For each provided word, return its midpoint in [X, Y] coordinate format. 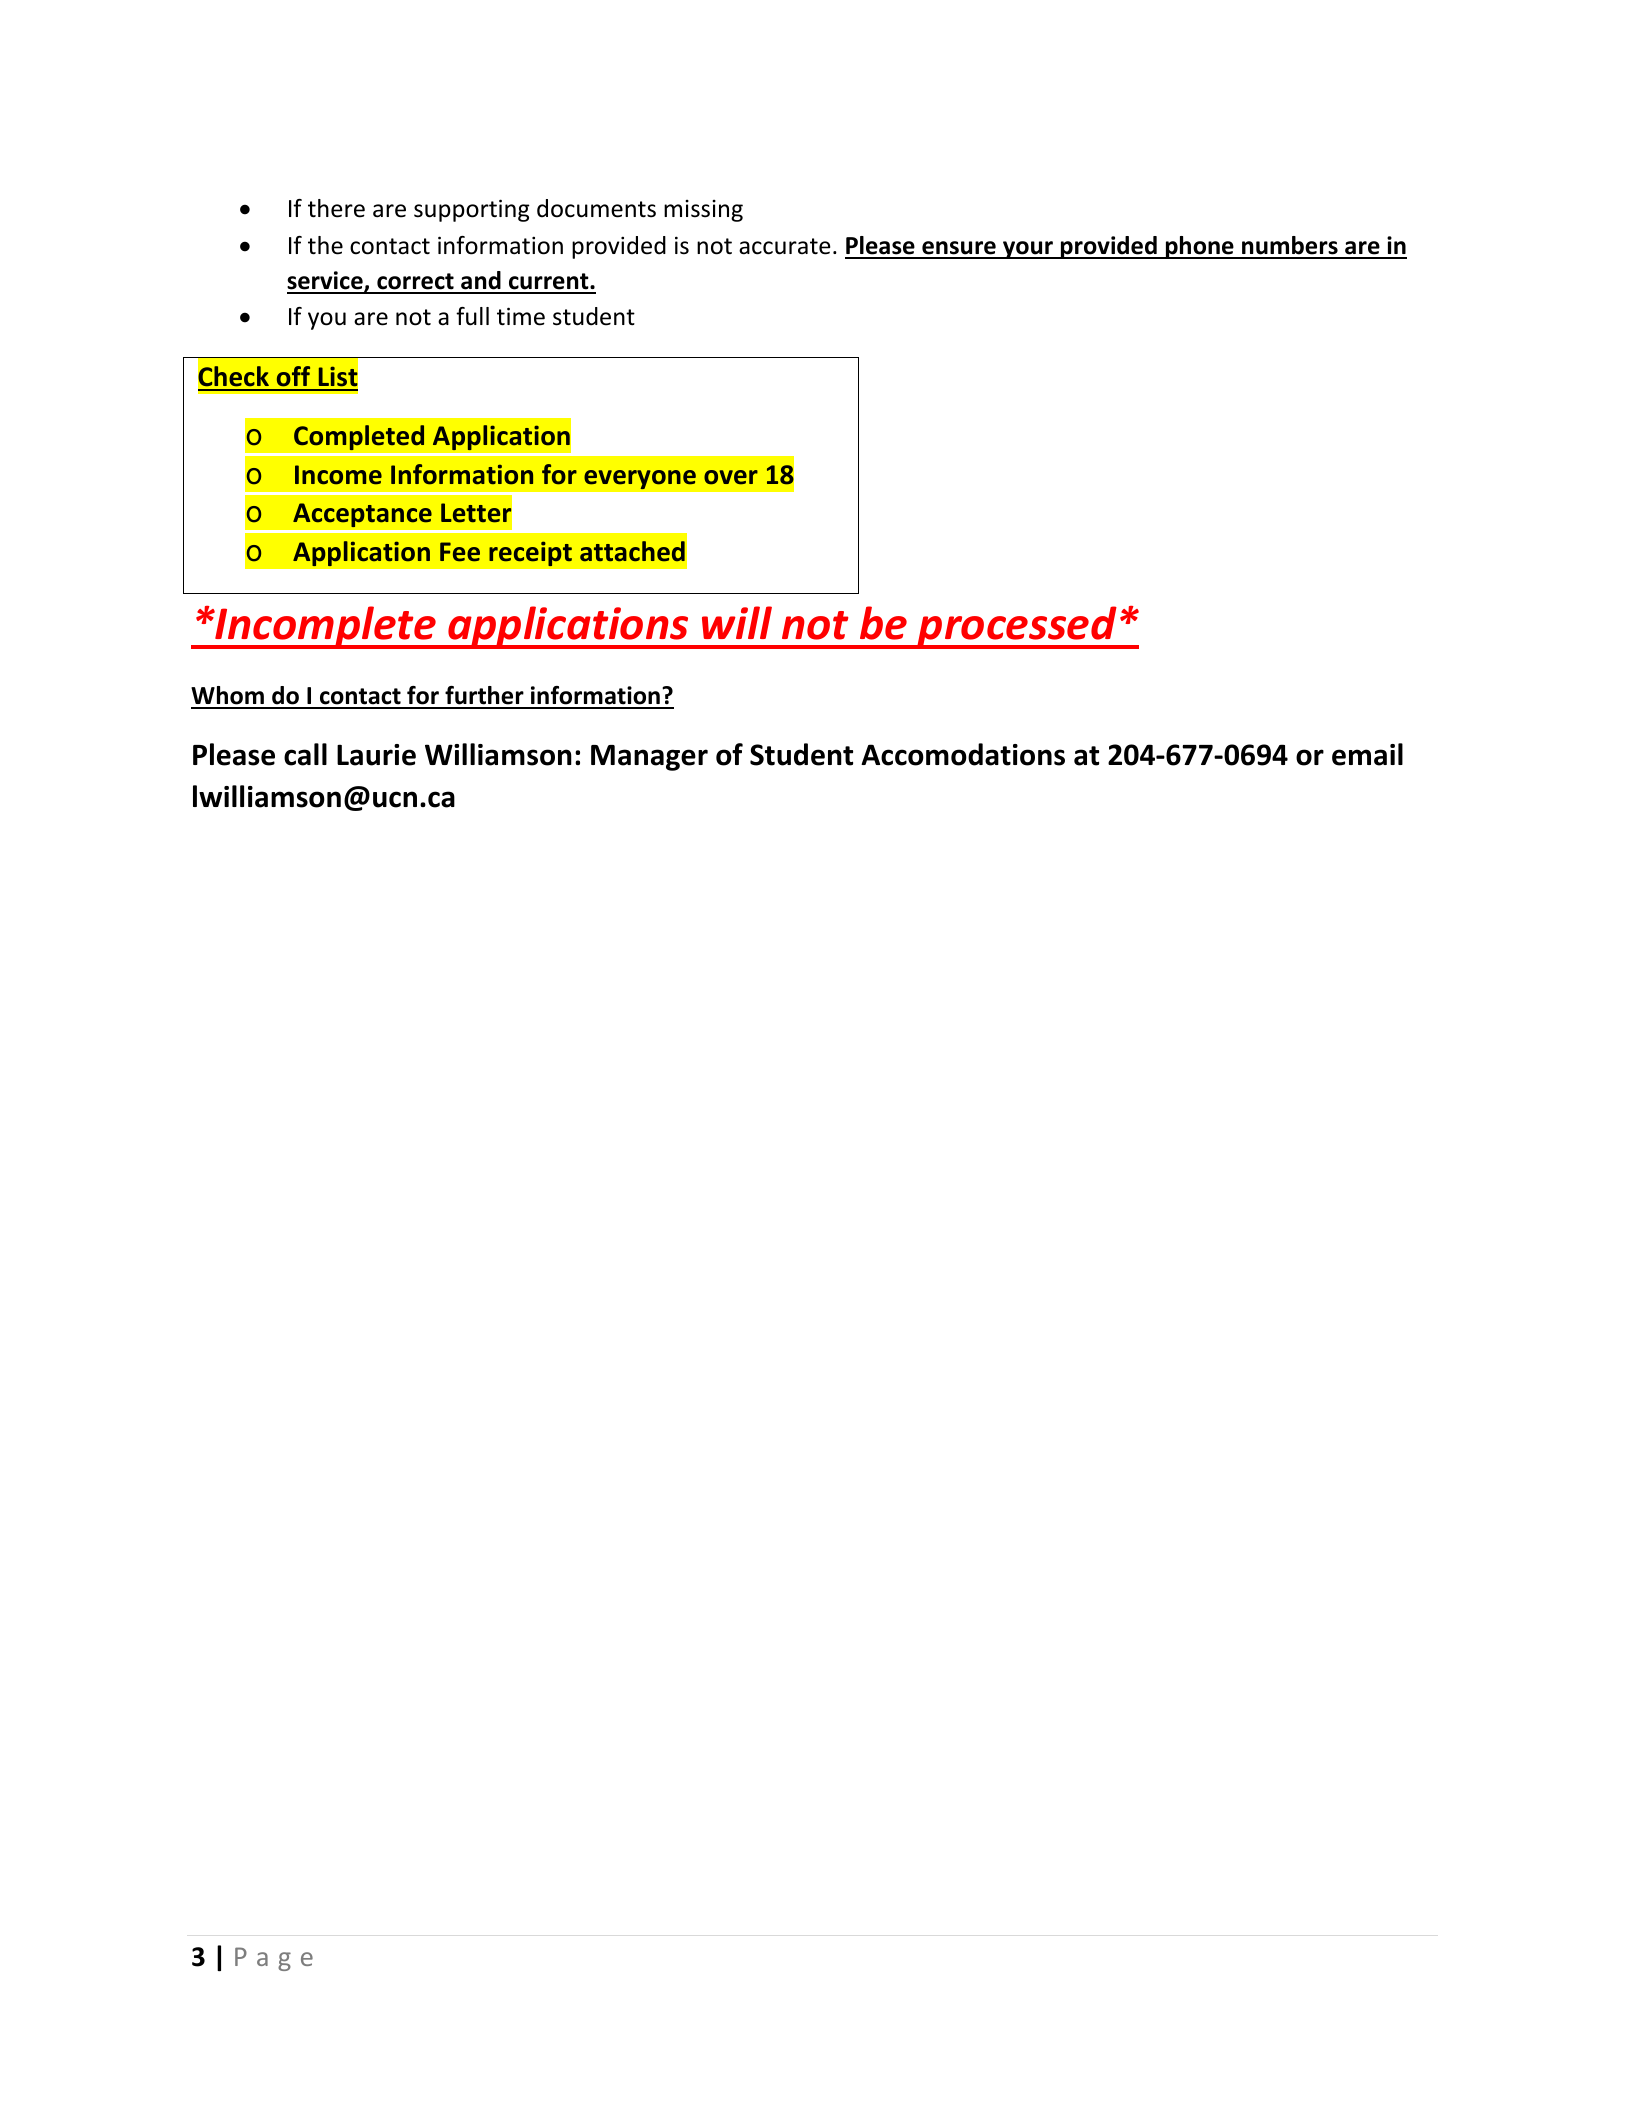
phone [1199, 247]
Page [274, 1959]
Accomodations [963, 754]
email [1367, 754]
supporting [472, 210]
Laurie [376, 755]
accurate [784, 246]
